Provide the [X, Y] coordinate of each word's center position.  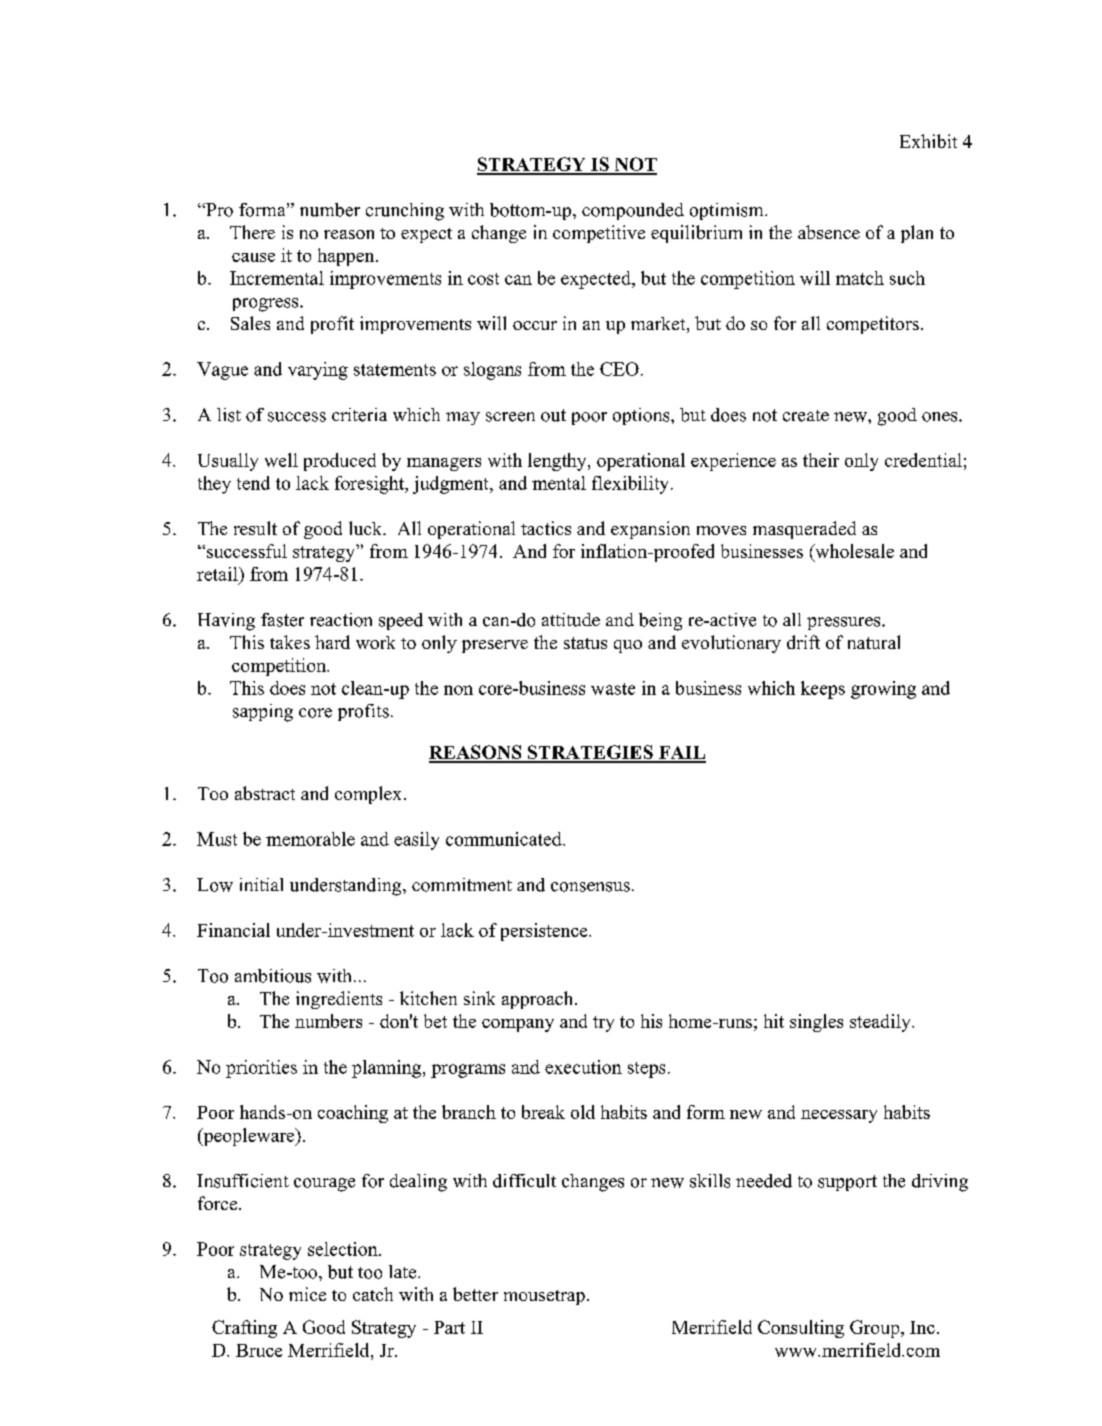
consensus [590, 887]
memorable [310, 839]
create [806, 416]
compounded [633, 211]
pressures [845, 623]
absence [829, 232]
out [553, 415]
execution [583, 1067]
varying [318, 371]
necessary [839, 1116]
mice [307, 1294]
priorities [261, 1069]
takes [290, 642]
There [252, 232]
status [585, 643]
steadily [881, 1023]
